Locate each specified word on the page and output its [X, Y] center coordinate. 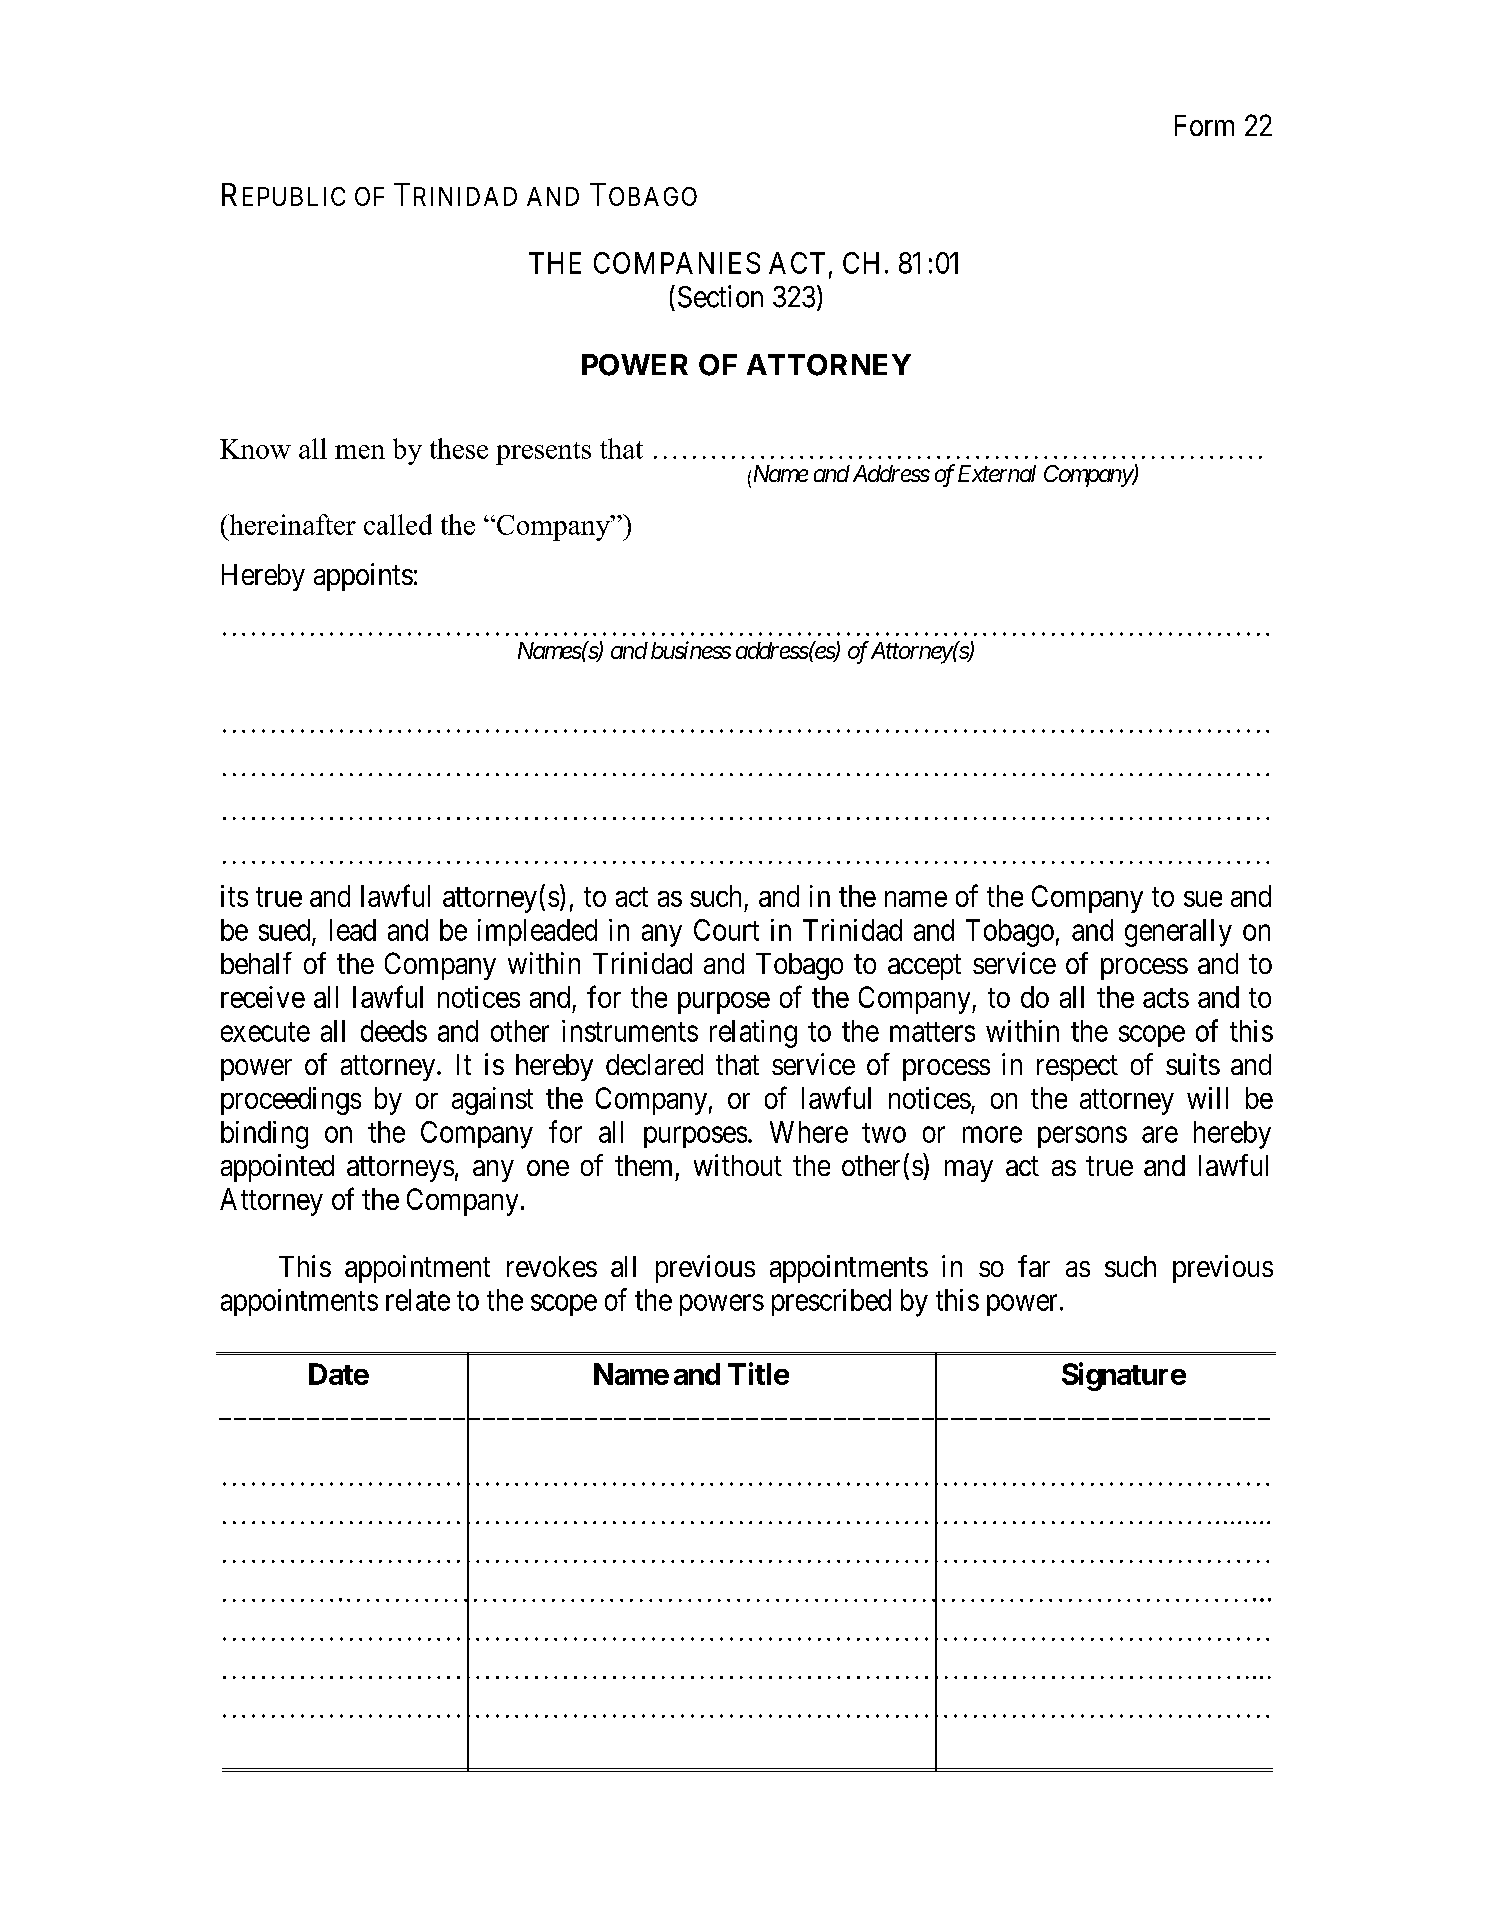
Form [1204, 125]
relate [418, 1300]
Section [720, 296]
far [1034, 1266]
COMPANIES [677, 263]
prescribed [831, 1302]
